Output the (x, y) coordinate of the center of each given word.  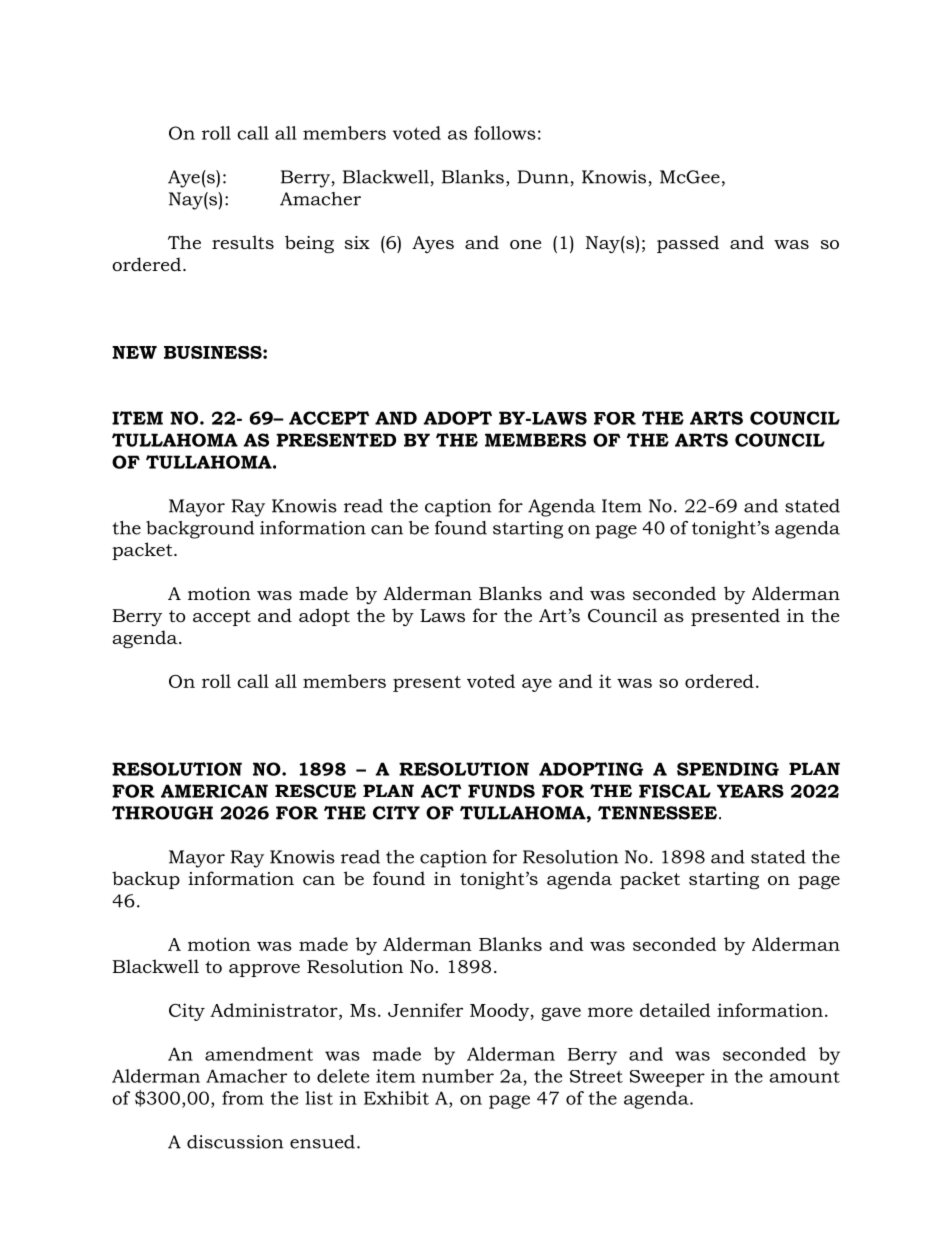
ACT (441, 791)
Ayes (433, 244)
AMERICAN (214, 791)
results (243, 242)
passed (688, 244)
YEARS (750, 791)
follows (505, 133)
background (200, 530)
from (243, 1098)
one (525, 245)
